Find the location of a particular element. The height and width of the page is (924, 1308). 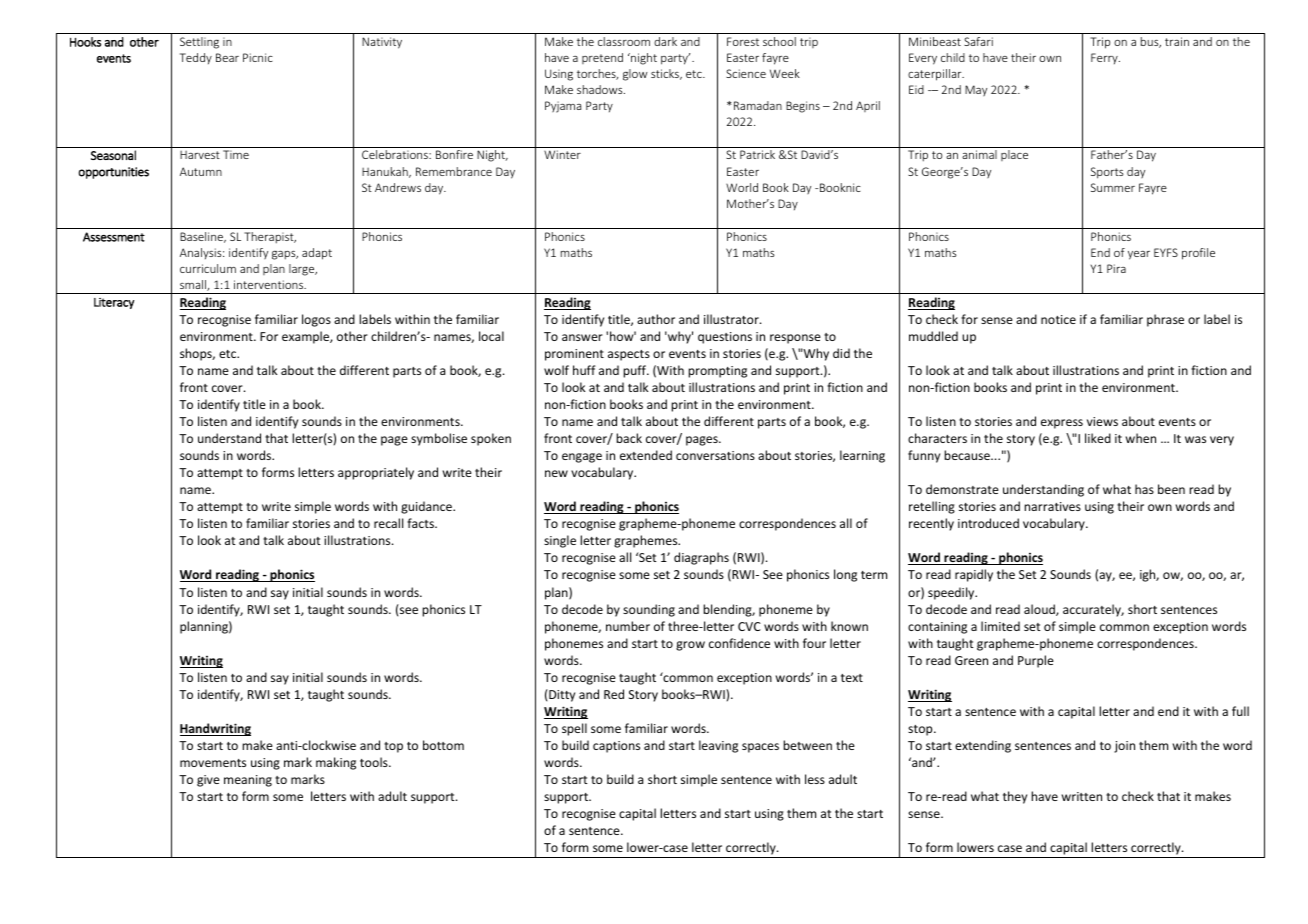

Ferry is located at coordinates (1105, 58).
